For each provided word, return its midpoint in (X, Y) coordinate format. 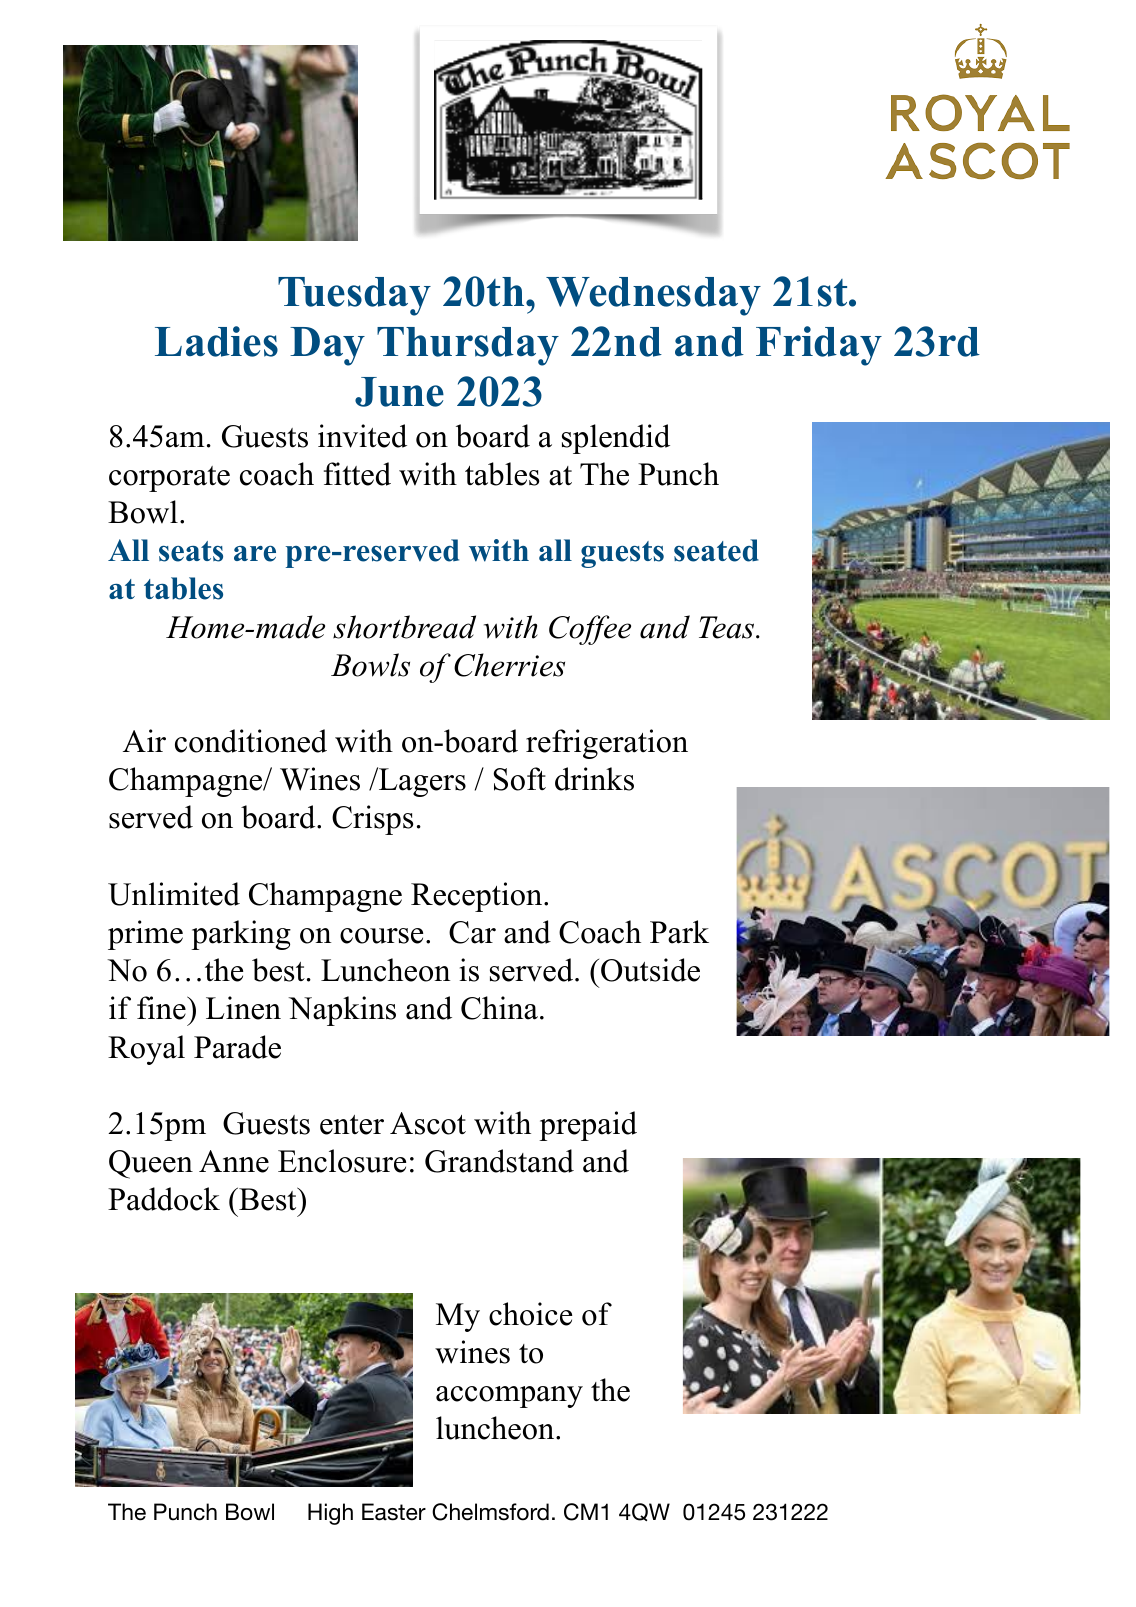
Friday (819, 346)
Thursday (468, 346)
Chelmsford (490, 1512)
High (330, 1514)
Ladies (216, 341)
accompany (509, 1397)
